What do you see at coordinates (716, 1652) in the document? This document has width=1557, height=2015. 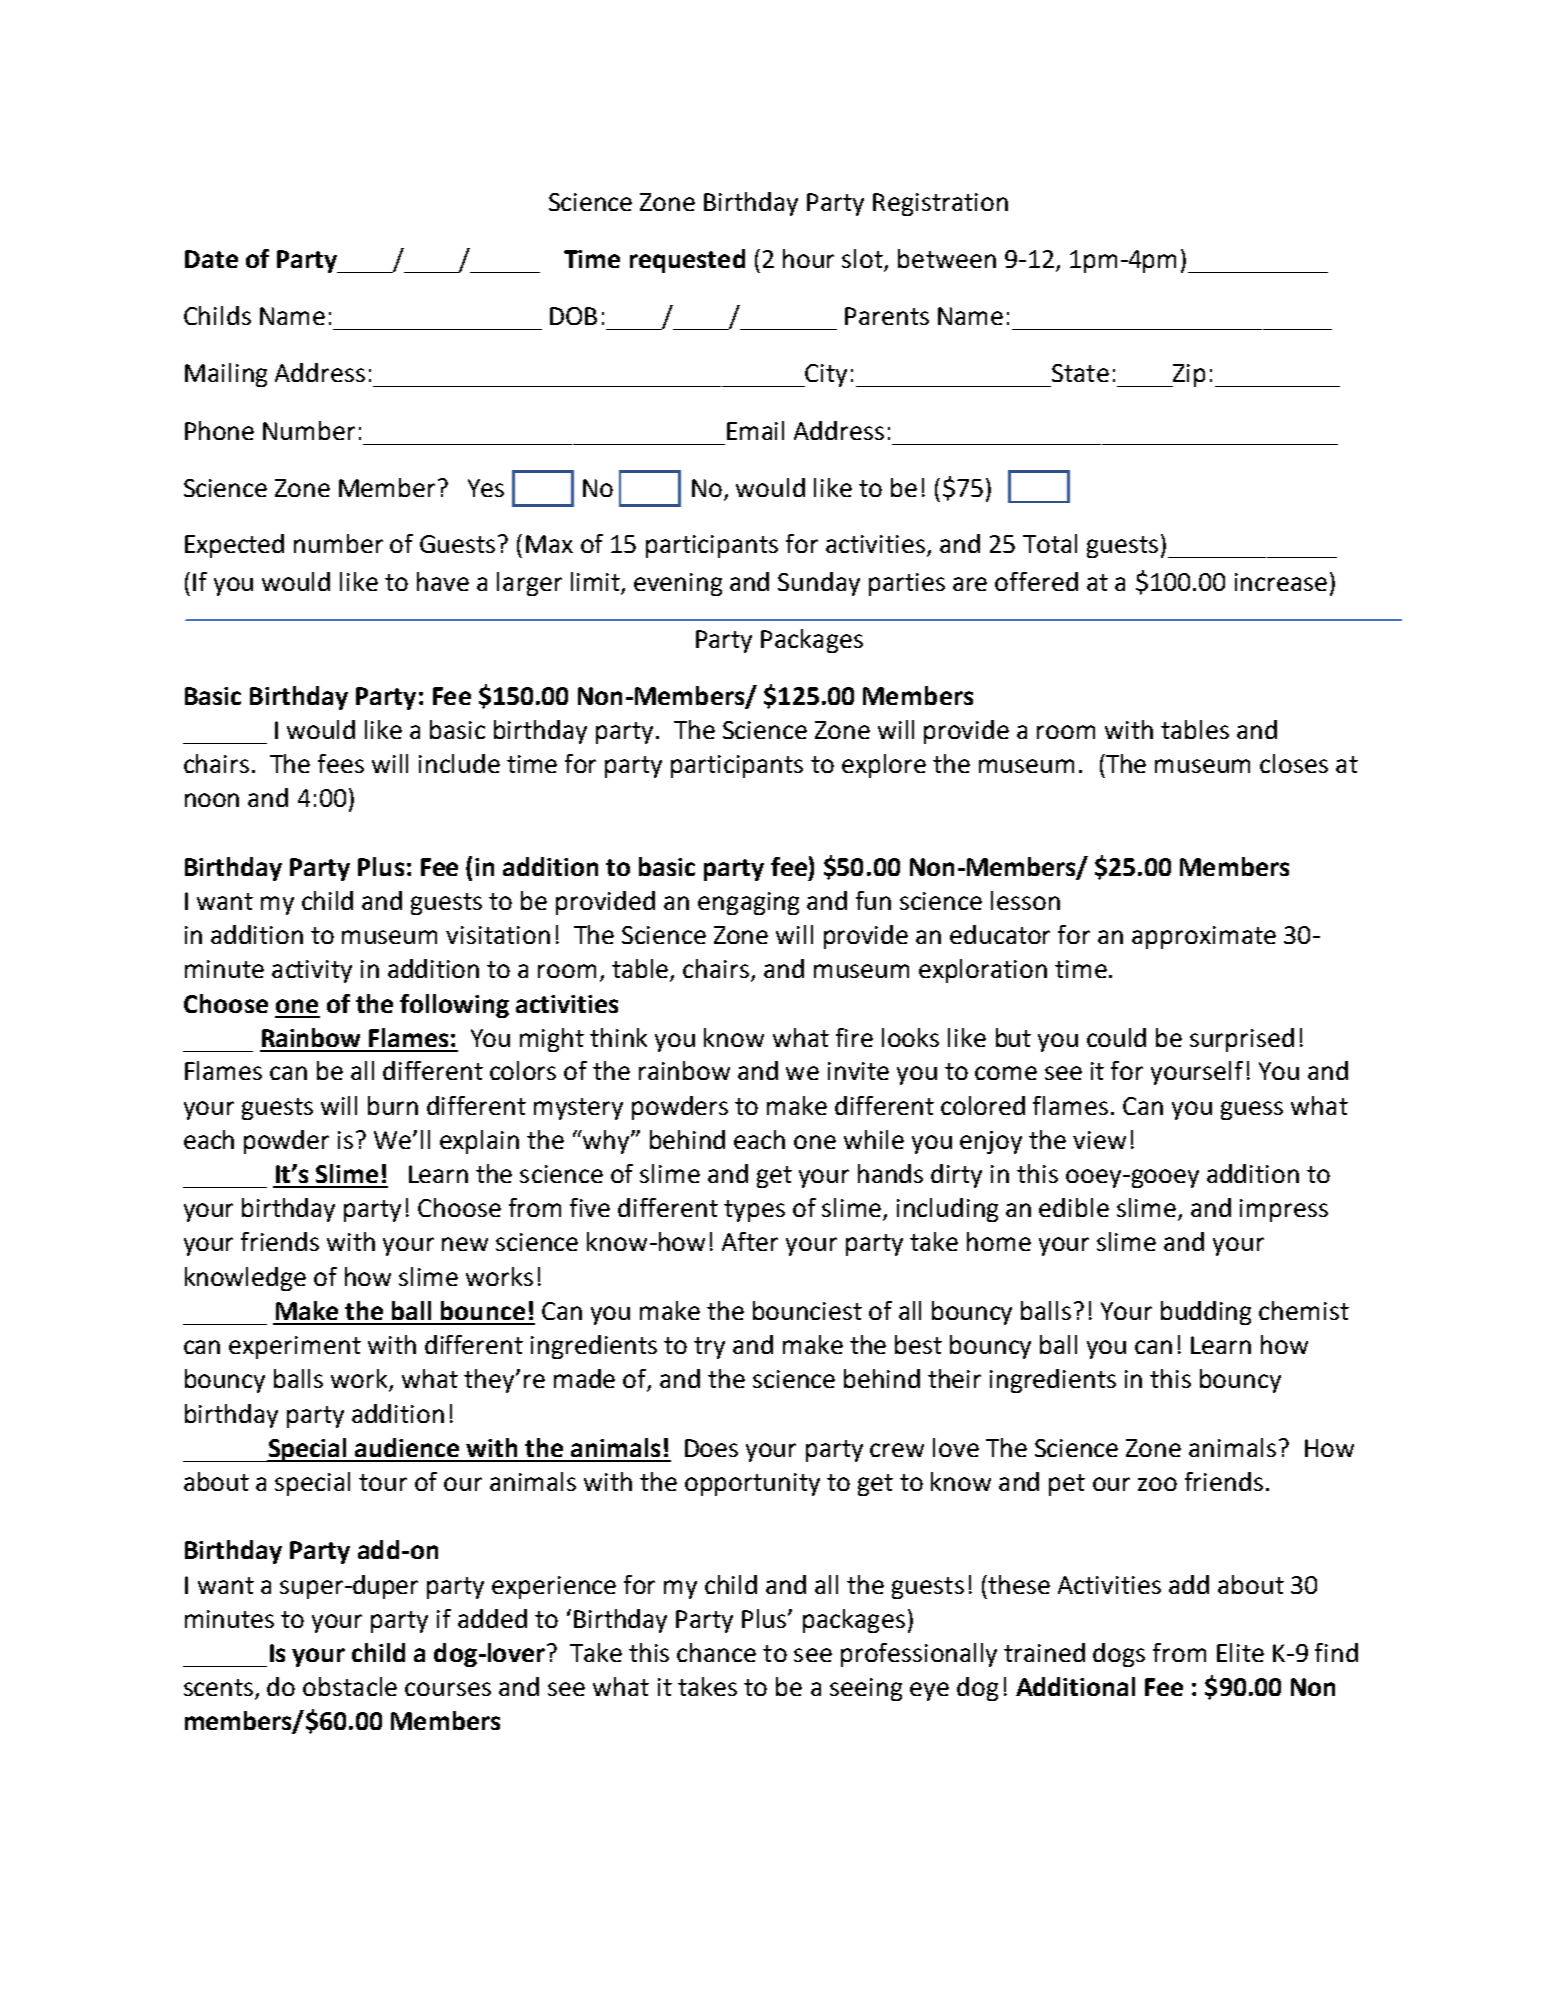 I see `chance` at bounding box center [716, 1652].
